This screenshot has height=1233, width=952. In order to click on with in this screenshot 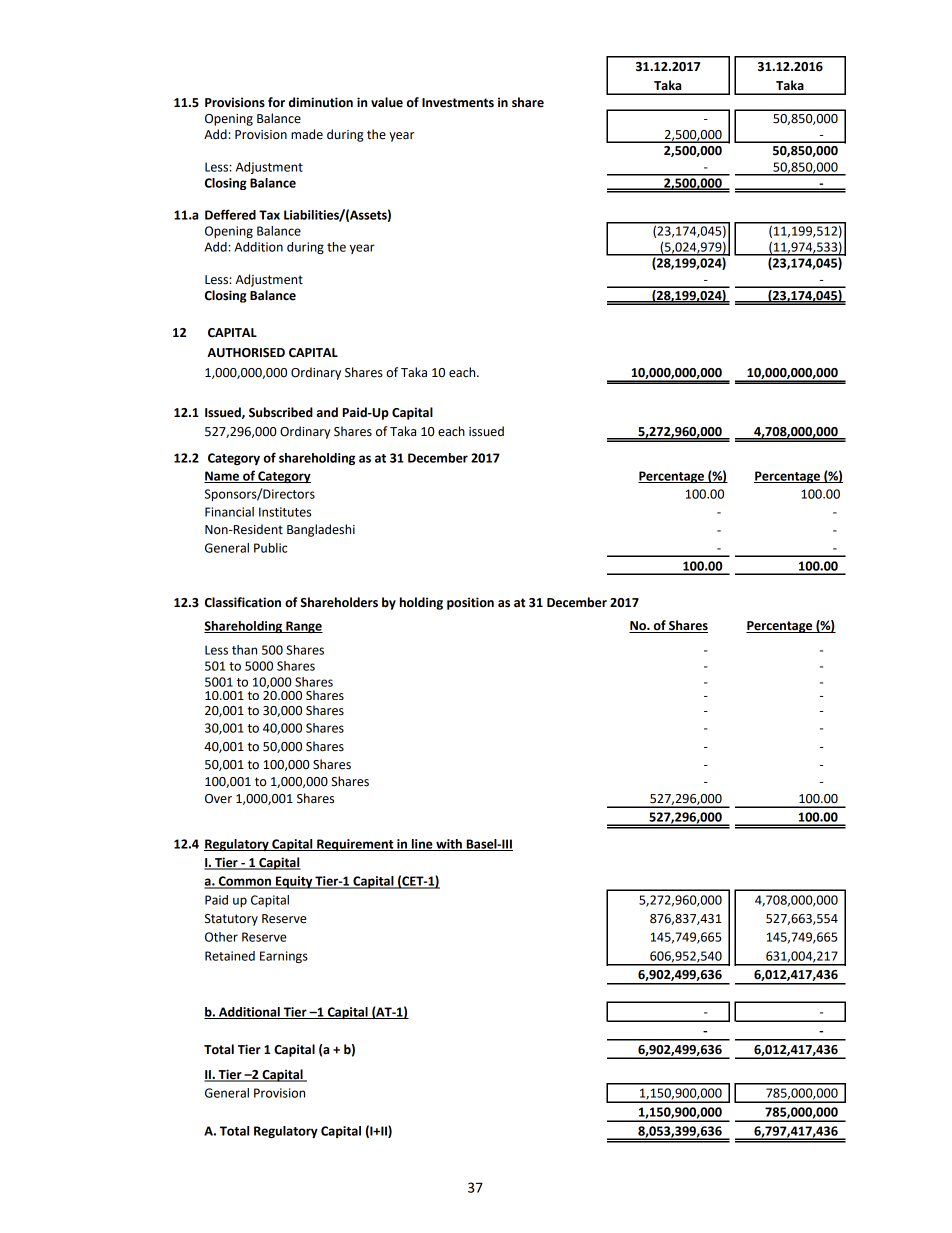, I will do `click(449, 845)`.
